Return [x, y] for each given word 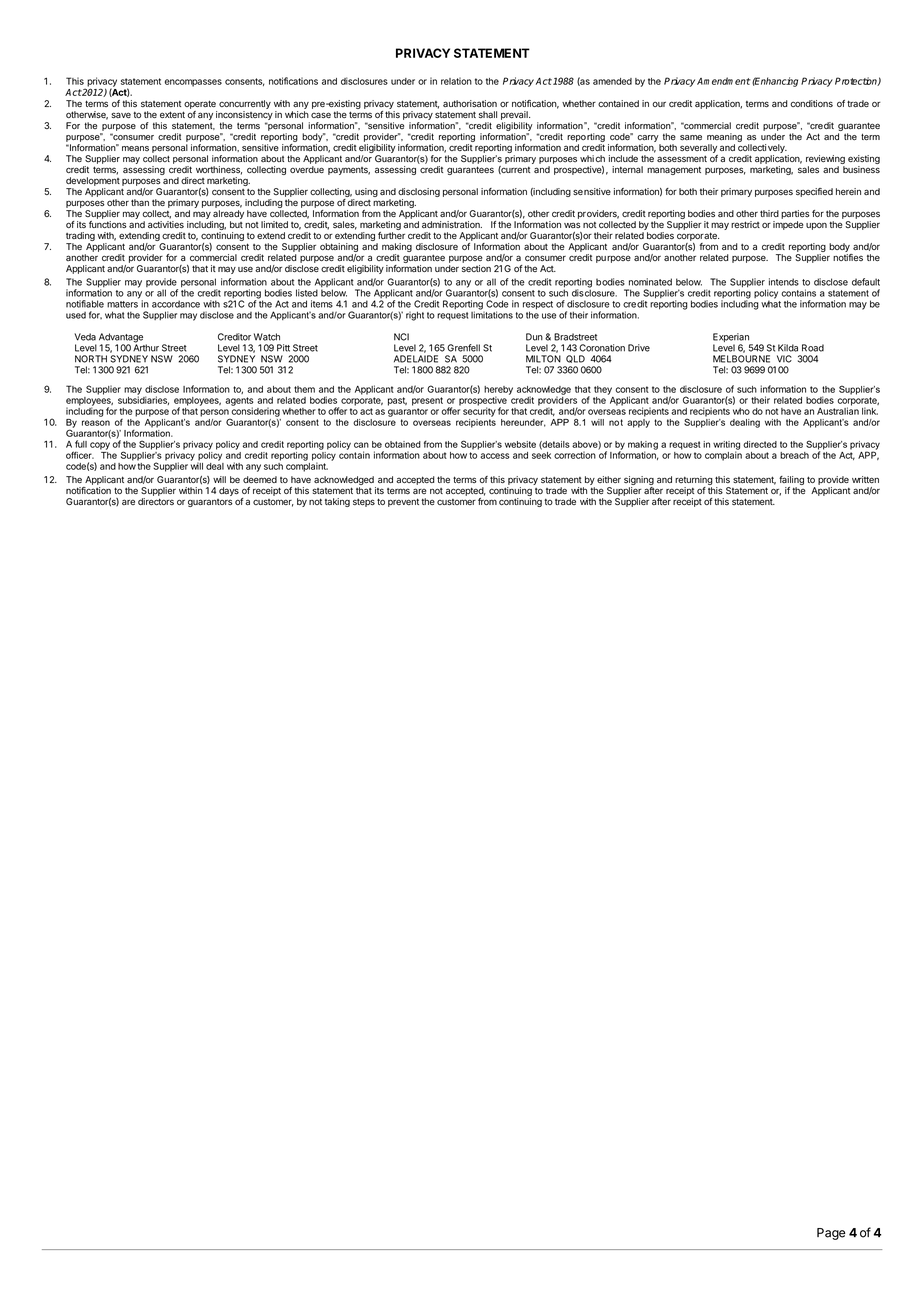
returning [694, 482]
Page [831, 1234]
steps [364, 503]
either [609, 479]
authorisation [470, 103]
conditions [811, 103]
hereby [498, 391]
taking [337, 502]
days [229, 491]
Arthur [146, 347]
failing [791, 482]
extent [172, 114]
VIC [784, 359]
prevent [403, 502]
